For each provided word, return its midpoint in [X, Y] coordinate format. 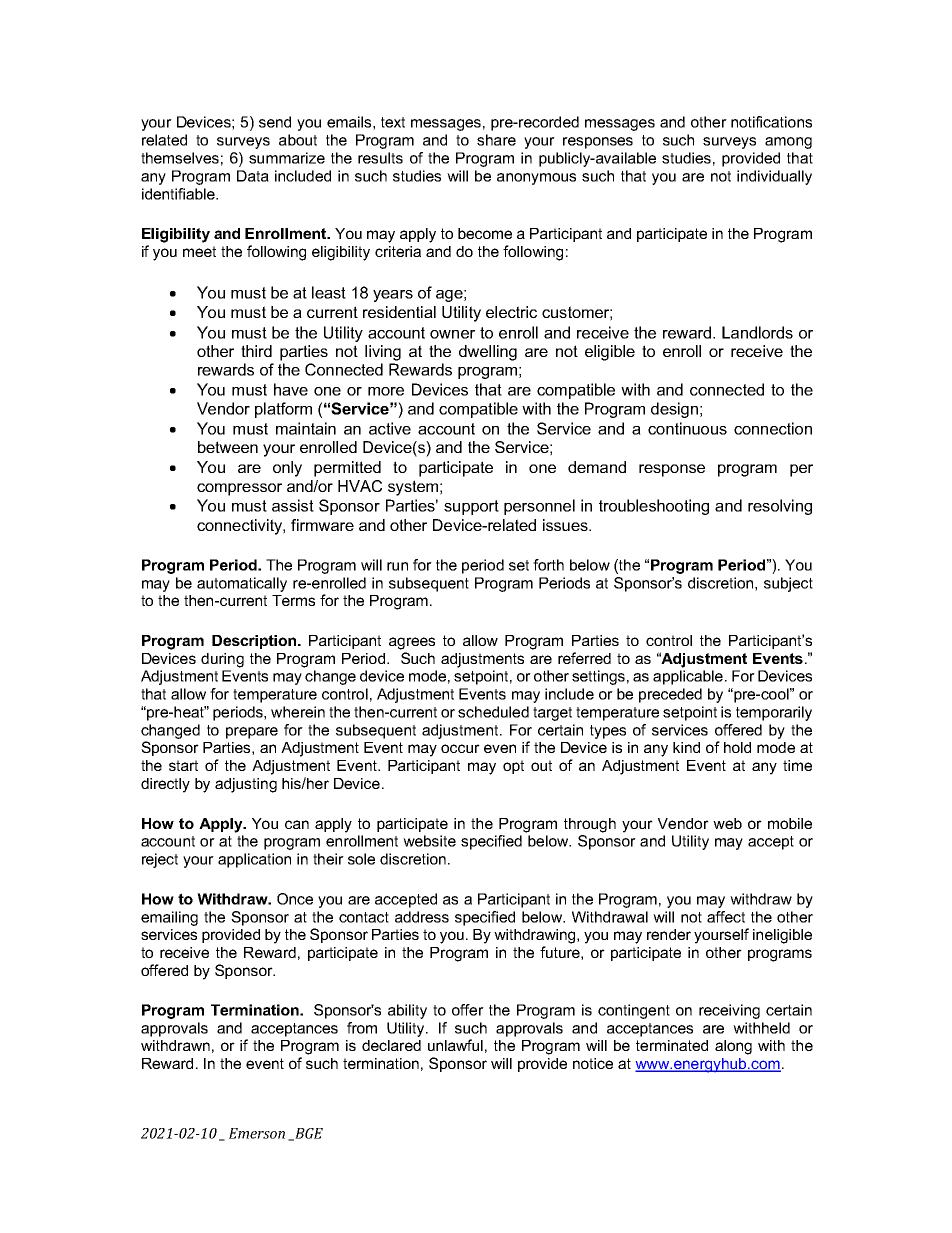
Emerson [257, 1133]
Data [253, 176]
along [733, 1047]
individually [774, 177]
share [496, 140]
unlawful [455, 1045]
